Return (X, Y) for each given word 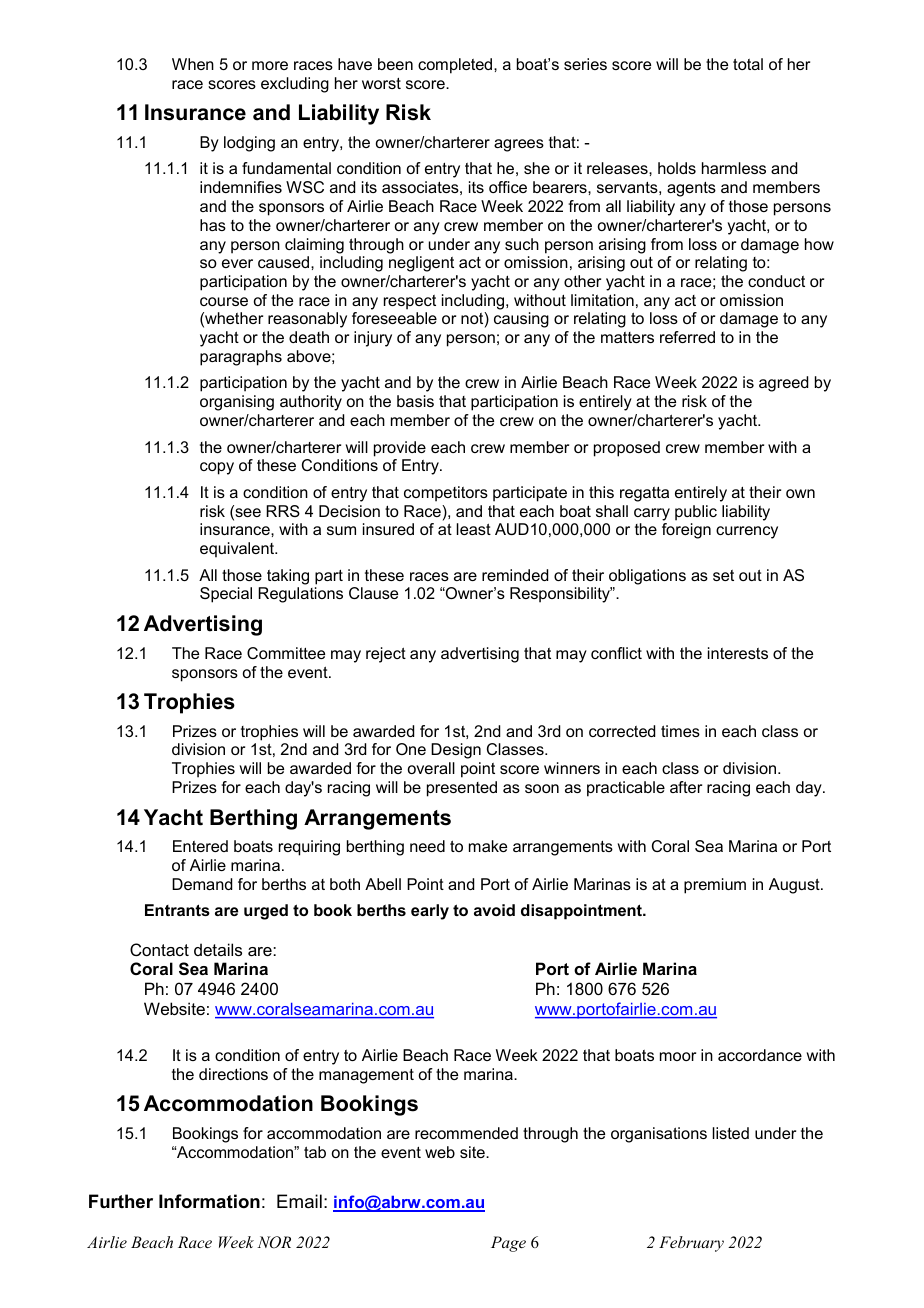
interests (738, 653)
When (193, 64)
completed (456, 66)
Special (226, 595)
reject (386, 655)
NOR (274, 1242)
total (748, 64)
